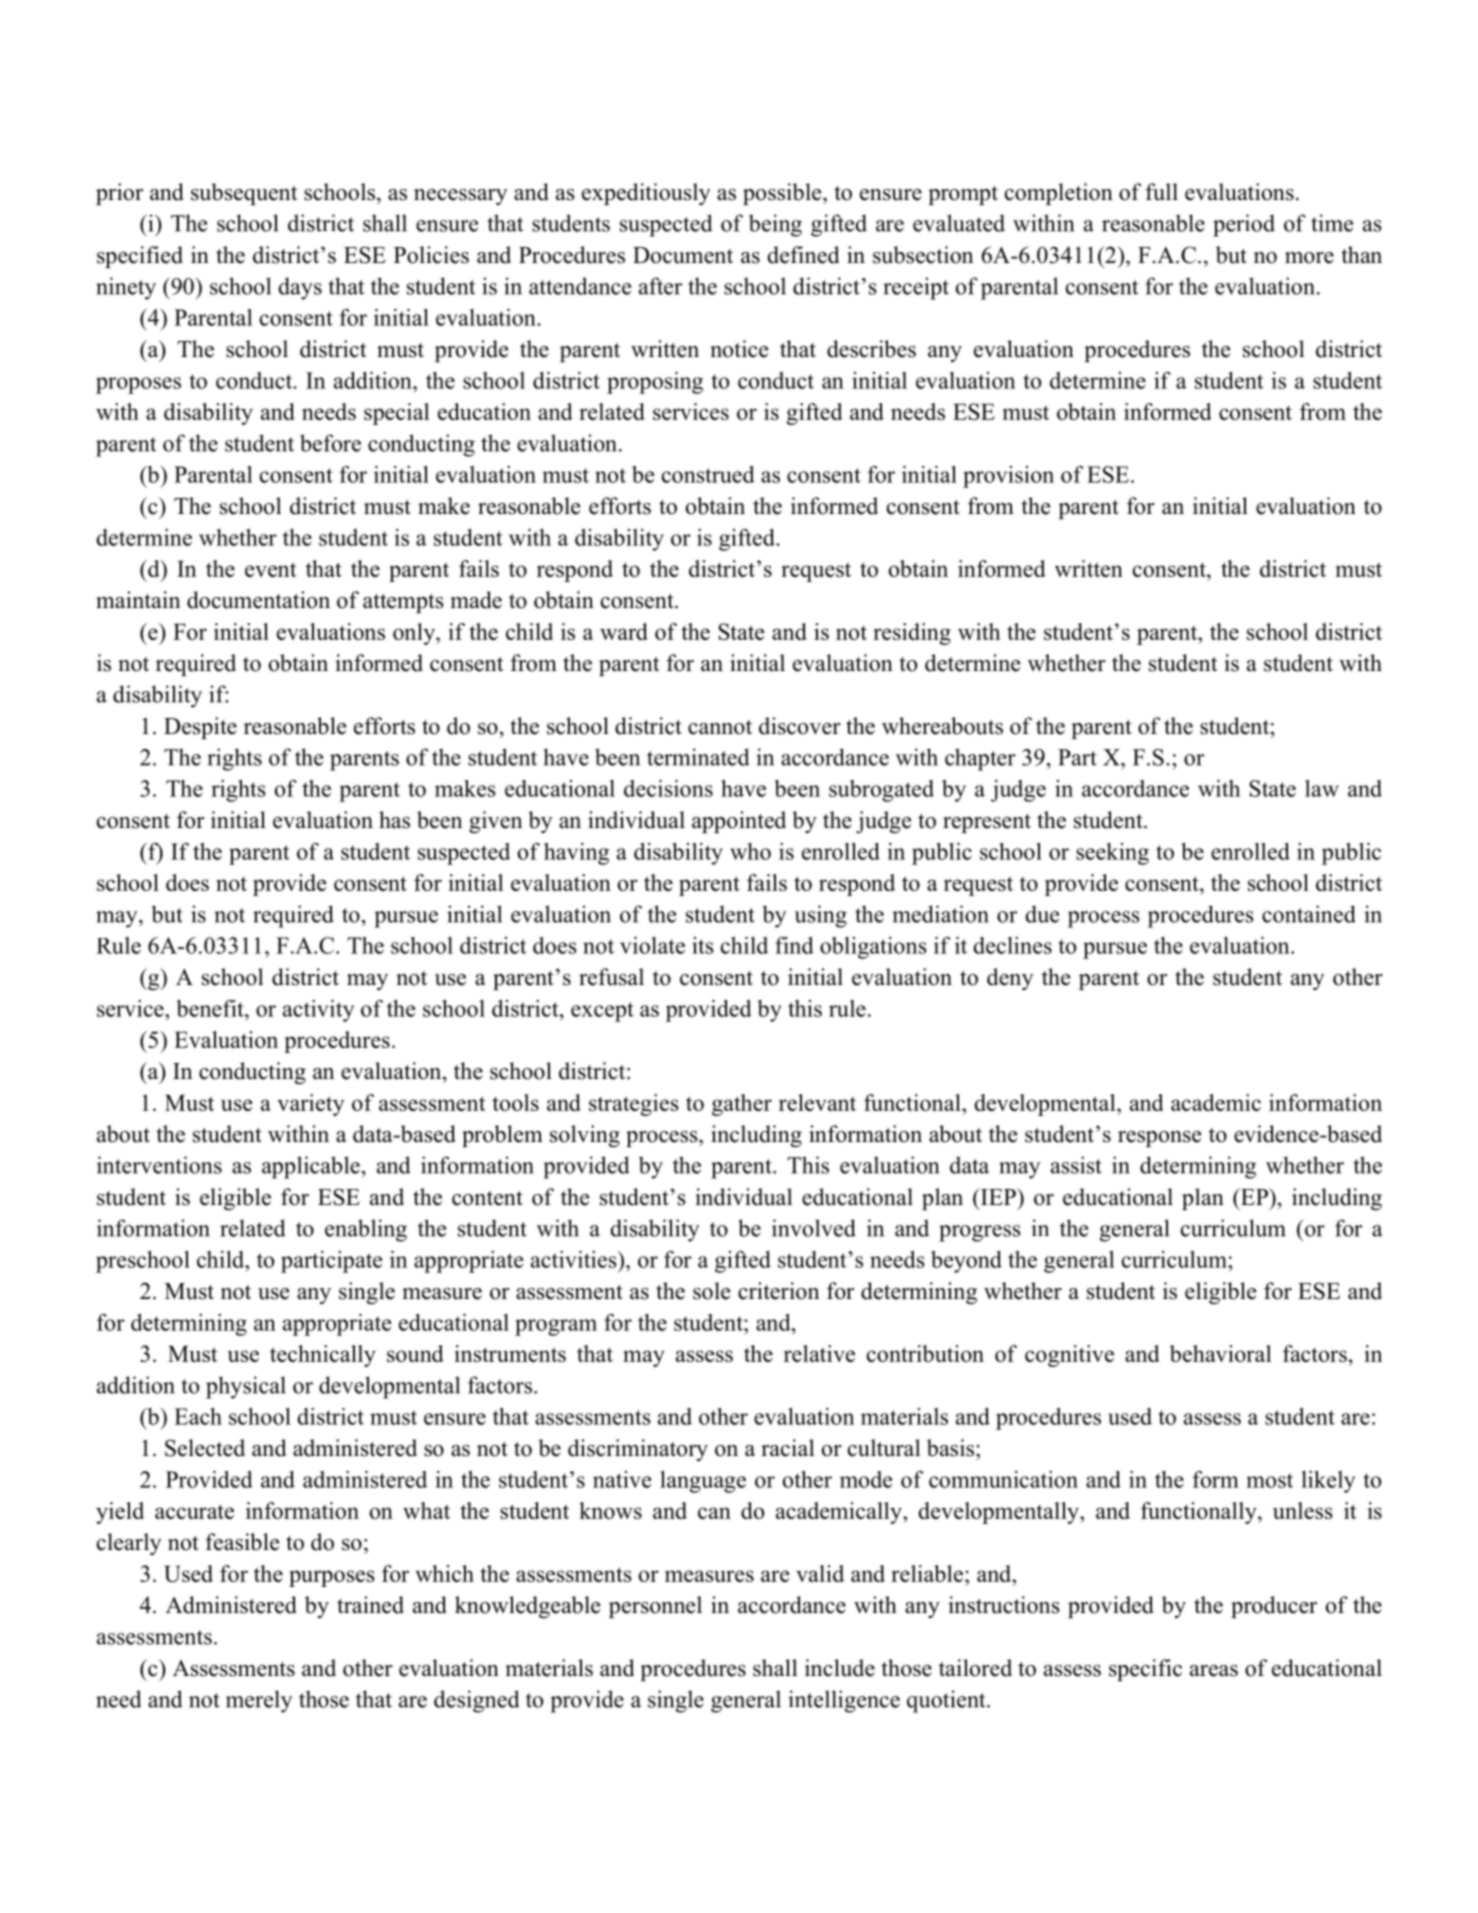  I want to click on being, so click(775, 225).
